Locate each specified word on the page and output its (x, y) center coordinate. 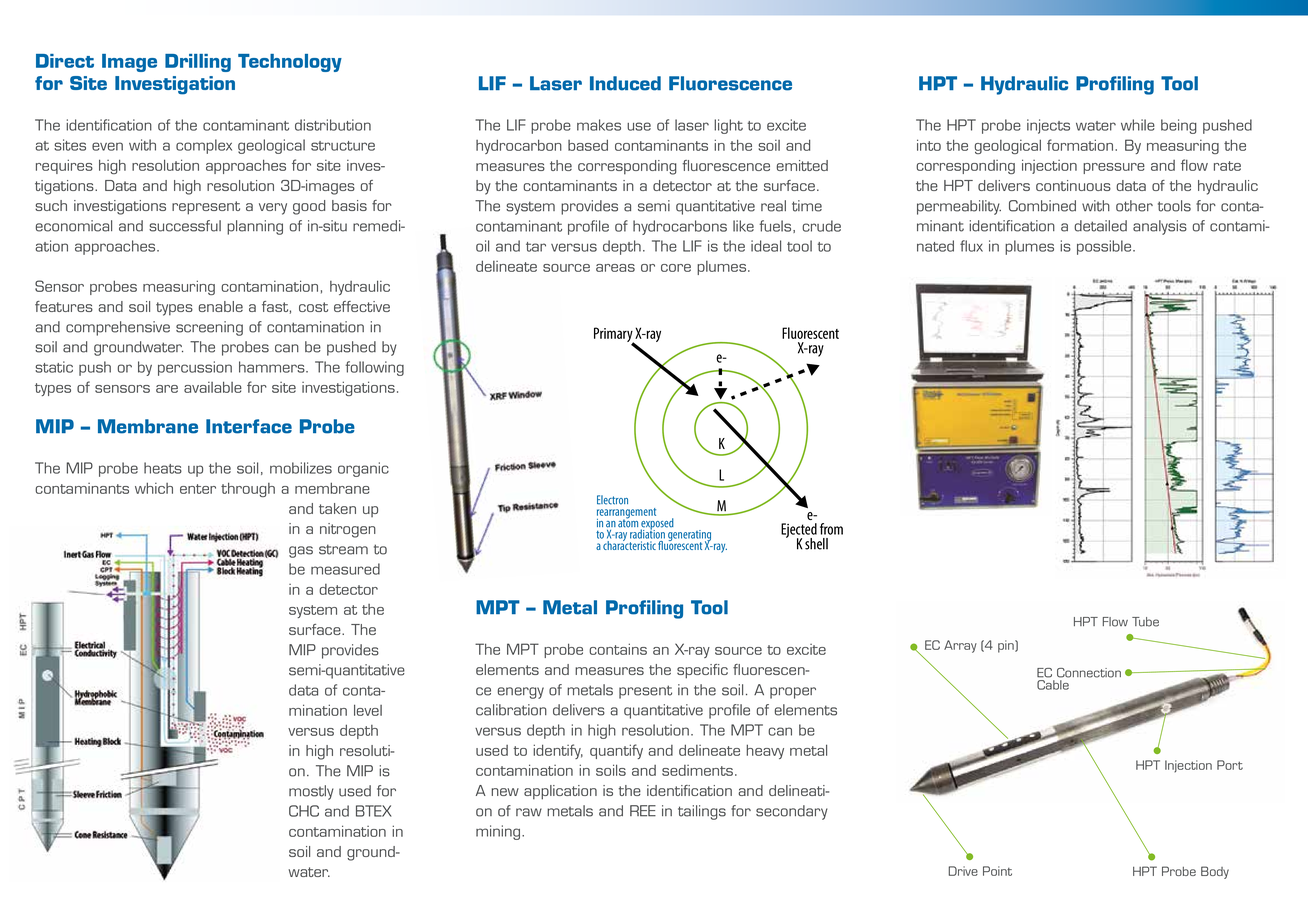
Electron (612, 500)
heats (163, 468)
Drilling (198, 63)
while (1138, 125)
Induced (625, 83)
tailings (702, 812)
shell (816, 544)
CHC (304, 811)
